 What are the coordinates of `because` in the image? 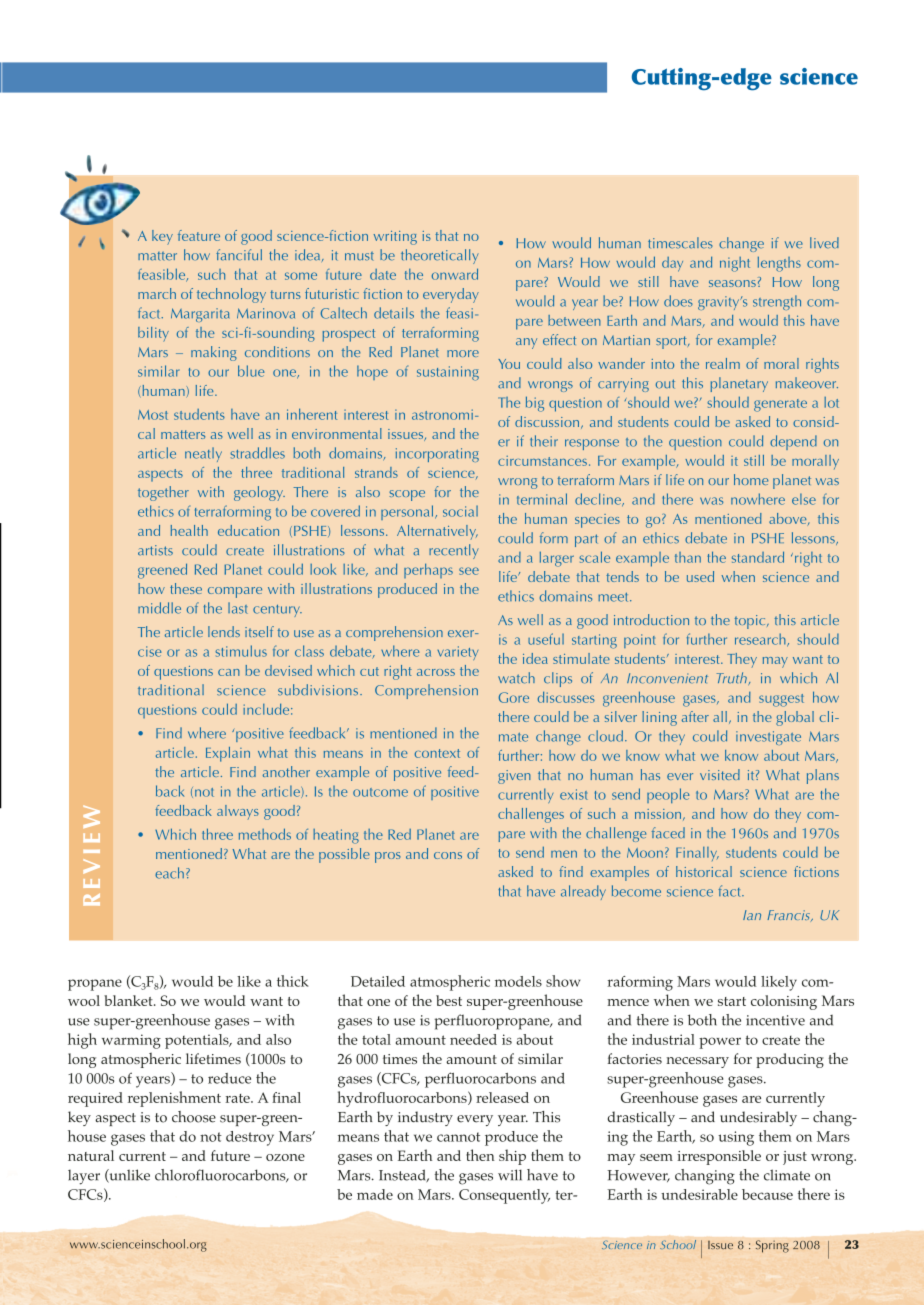 It's located at (767, 1194).
